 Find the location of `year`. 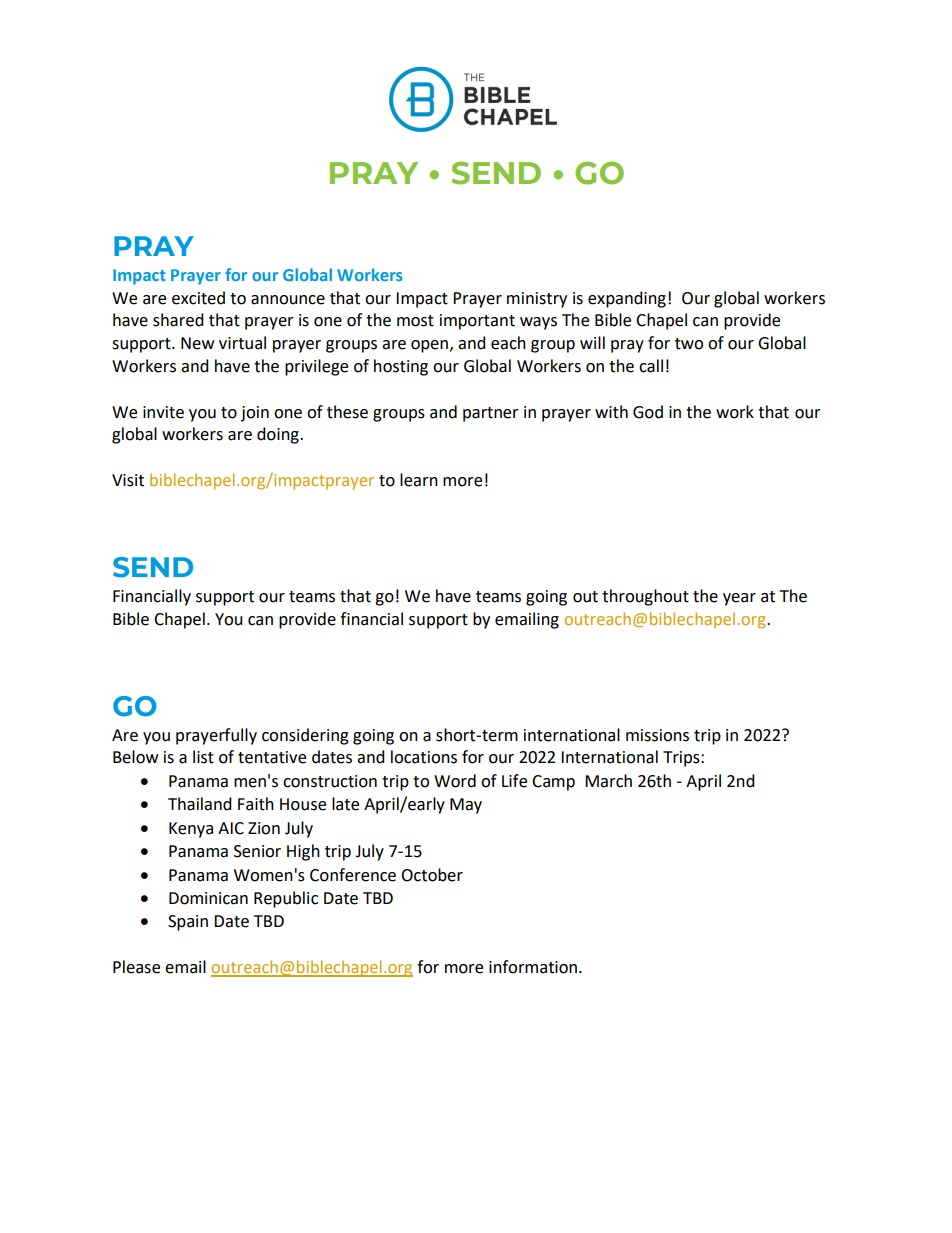

year is located at coordinates (739, 599).
